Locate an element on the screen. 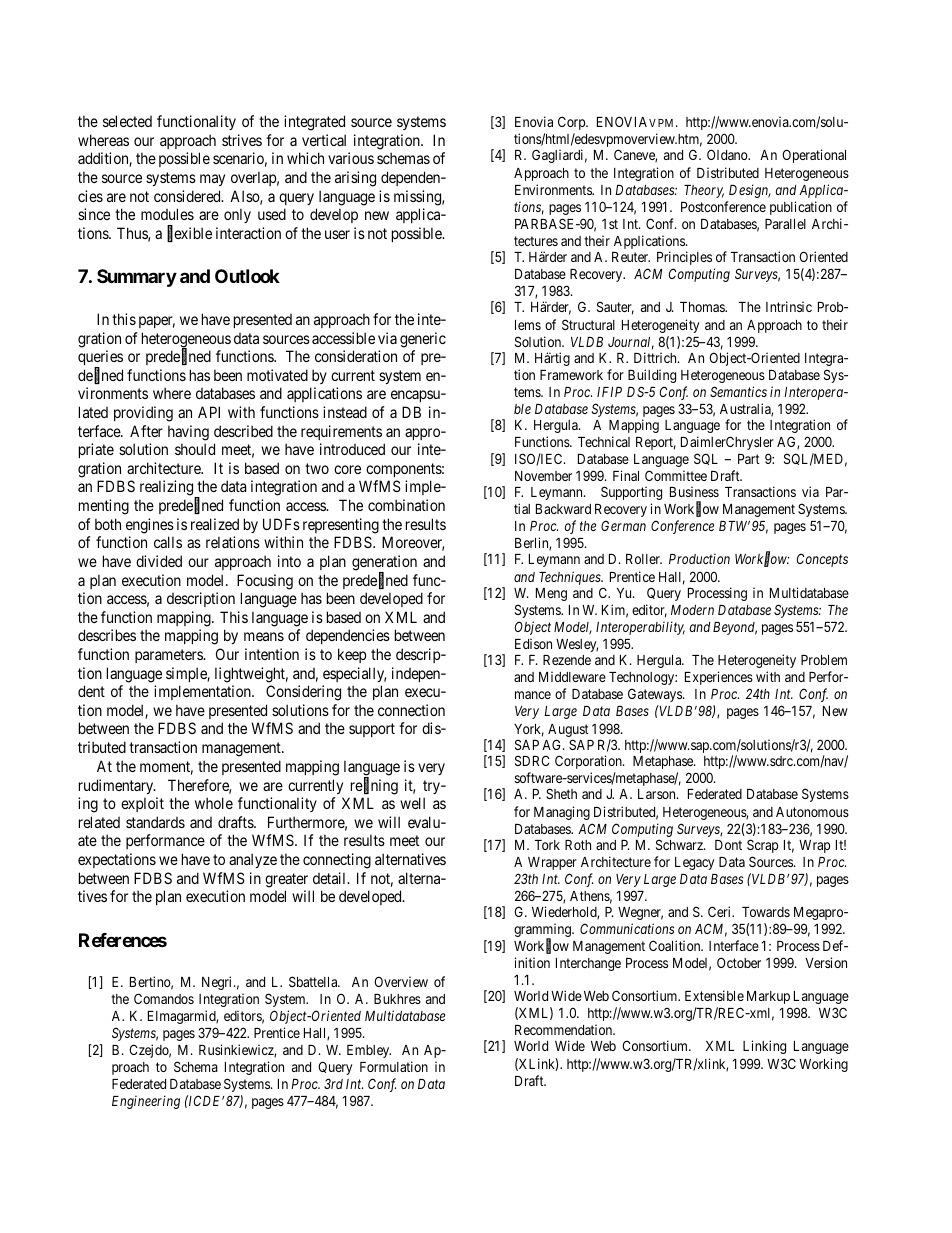  various is located at coordinates (351, 158).
